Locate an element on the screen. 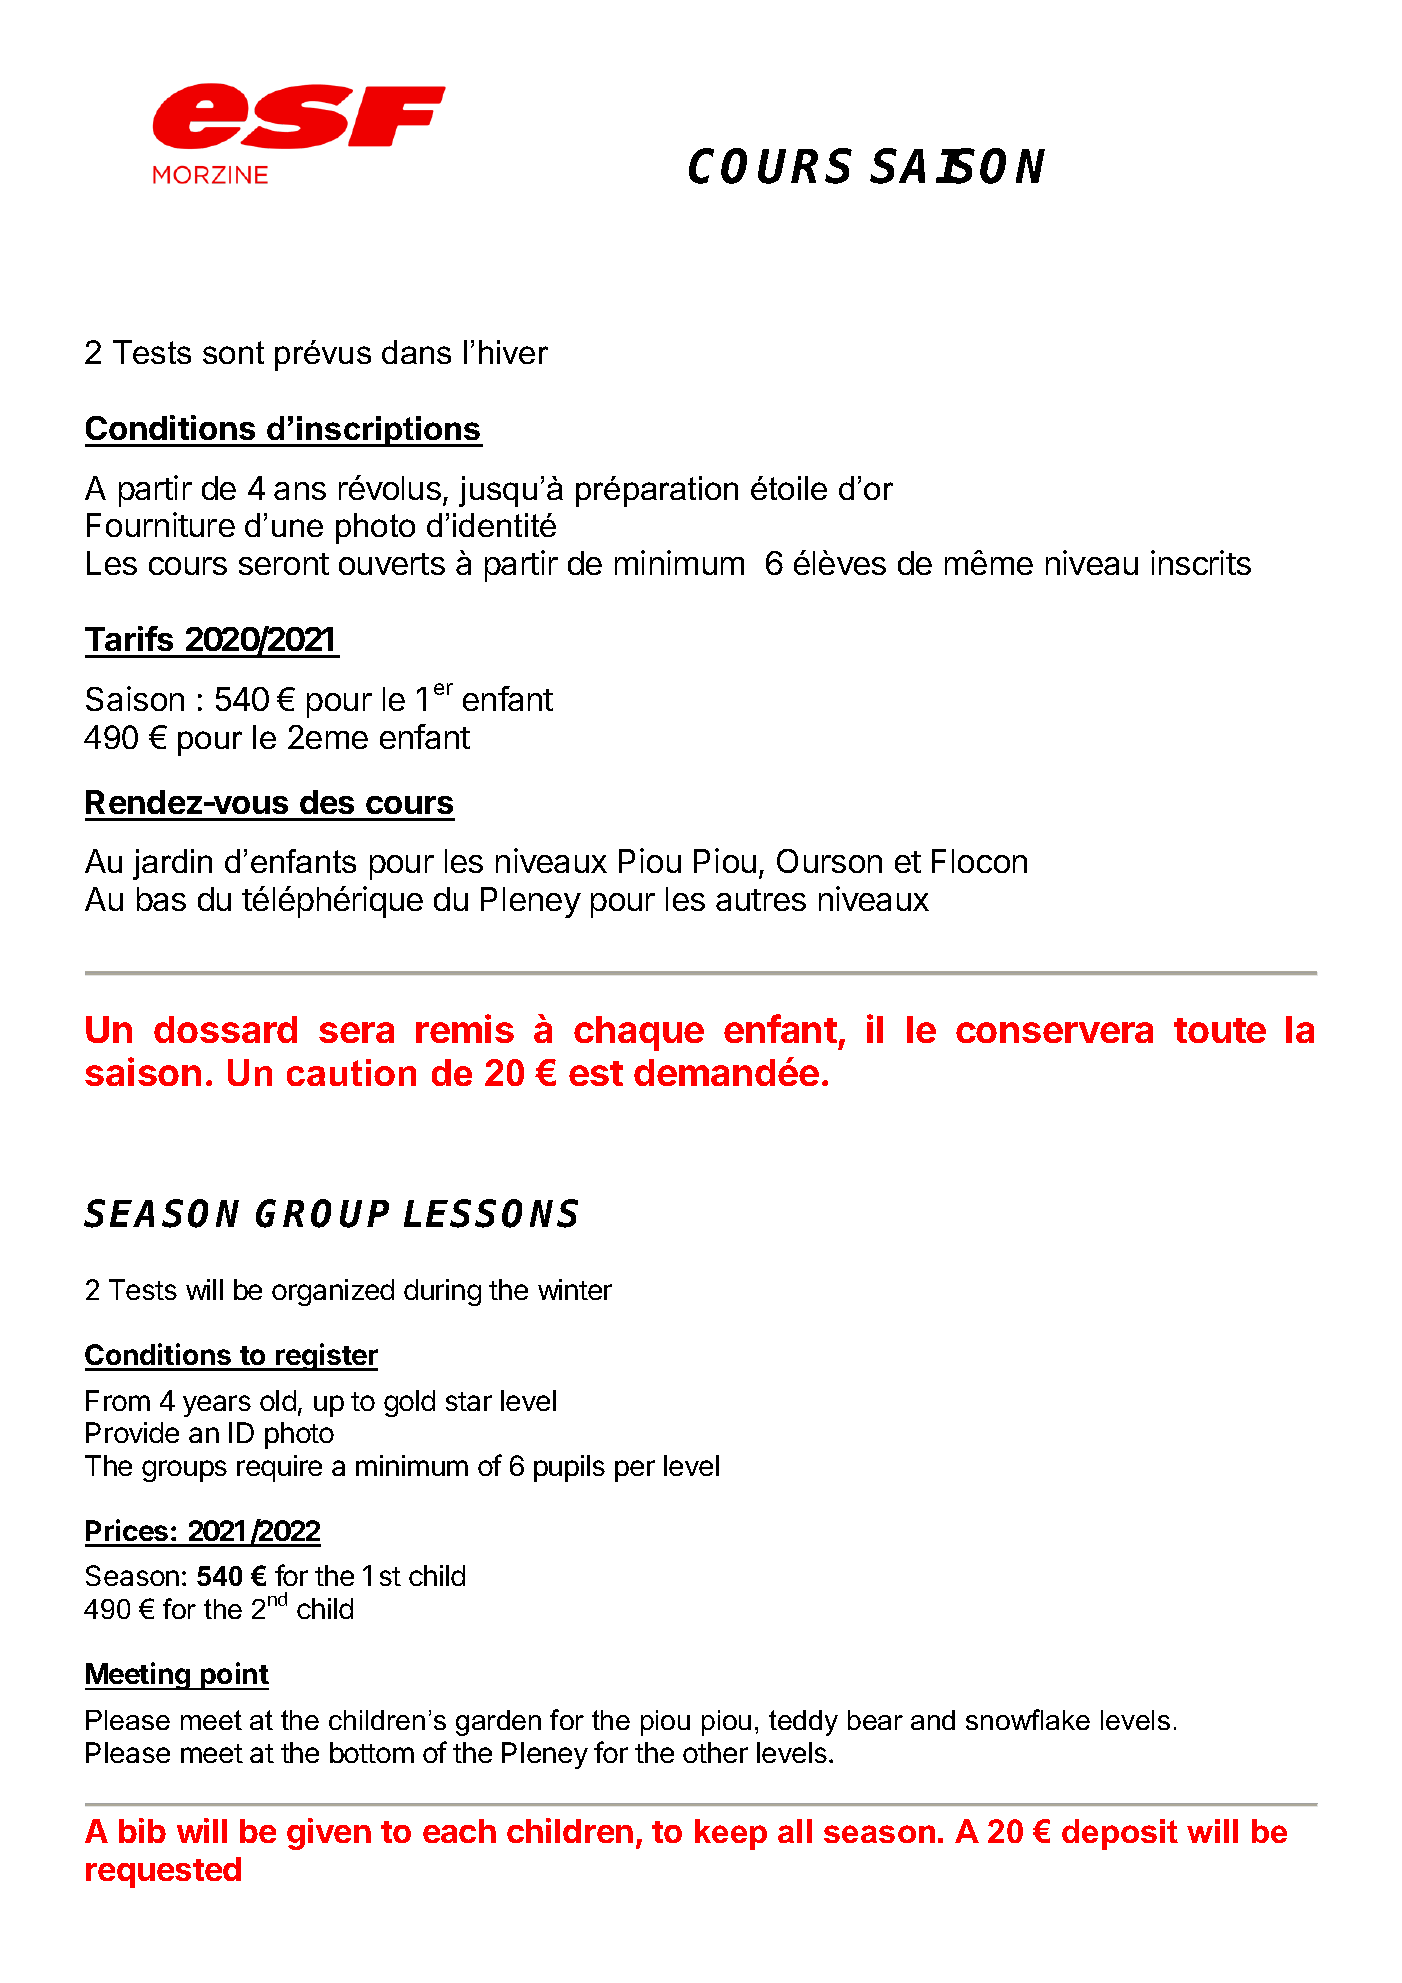 Image resolution: width=1402 pixels, height=1983 pixels. caution is located at coordinates (351, 1072).
